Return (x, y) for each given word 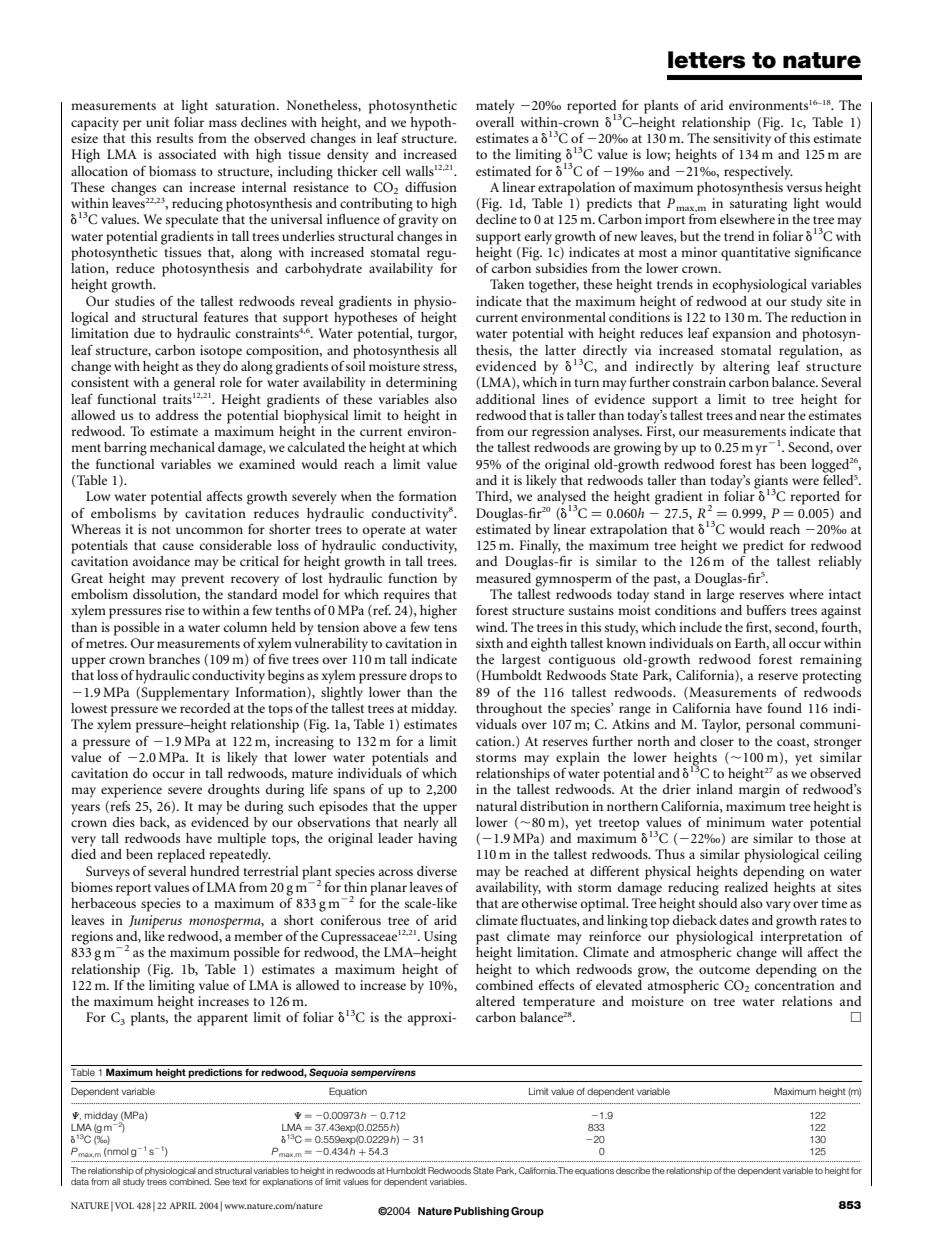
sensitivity (742, 140)
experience (131, 791)
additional (505, 399)
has (765, 464)
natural (496, 806)
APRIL (182, 1205)
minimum (735, 822)
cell (391, 171)
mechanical (182, 447)
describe (633, 1170)
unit (157, 122)
